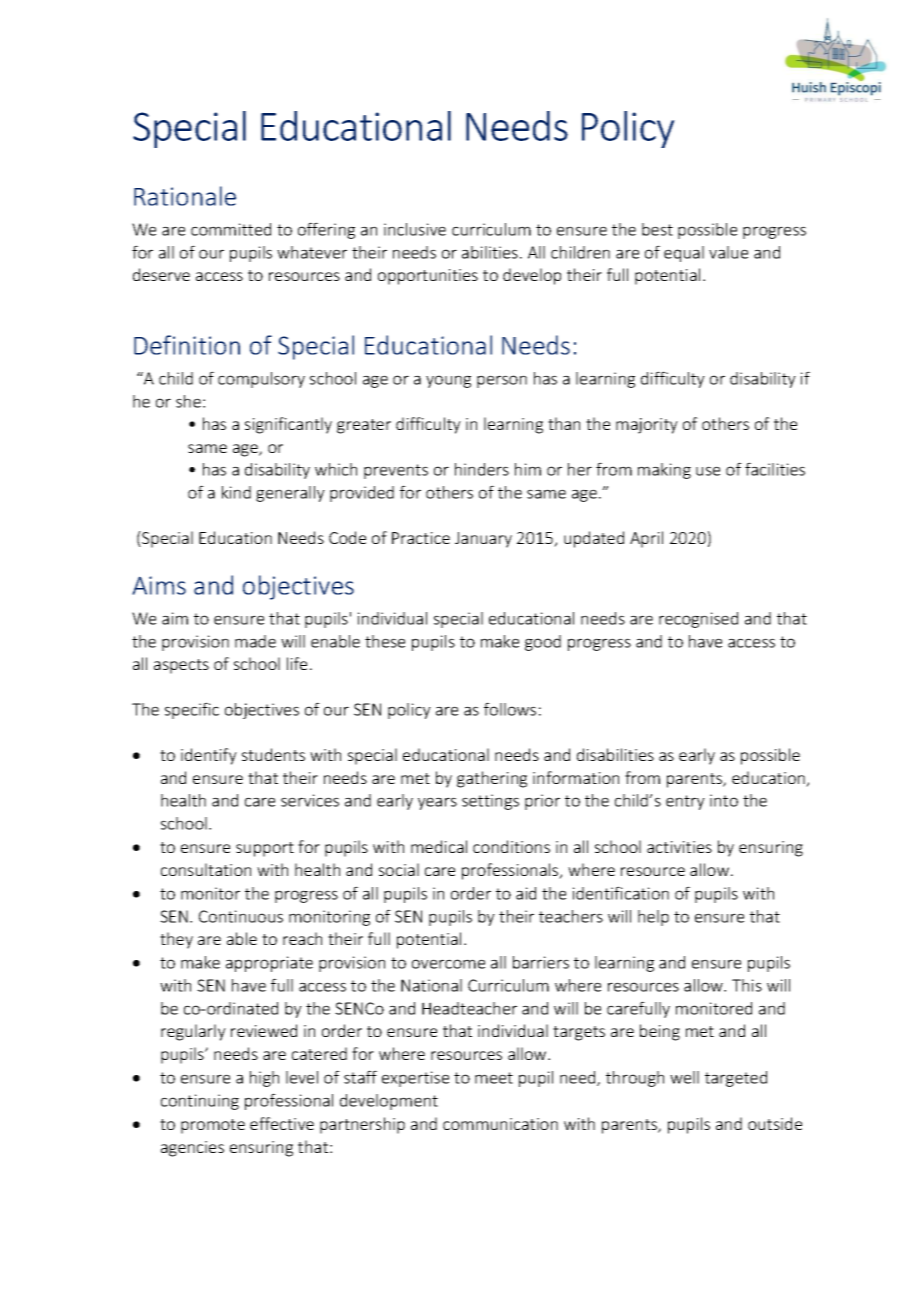 The width and height of the screenshot is (924, 1308). I want to click on promote, so click(213, 1126).
